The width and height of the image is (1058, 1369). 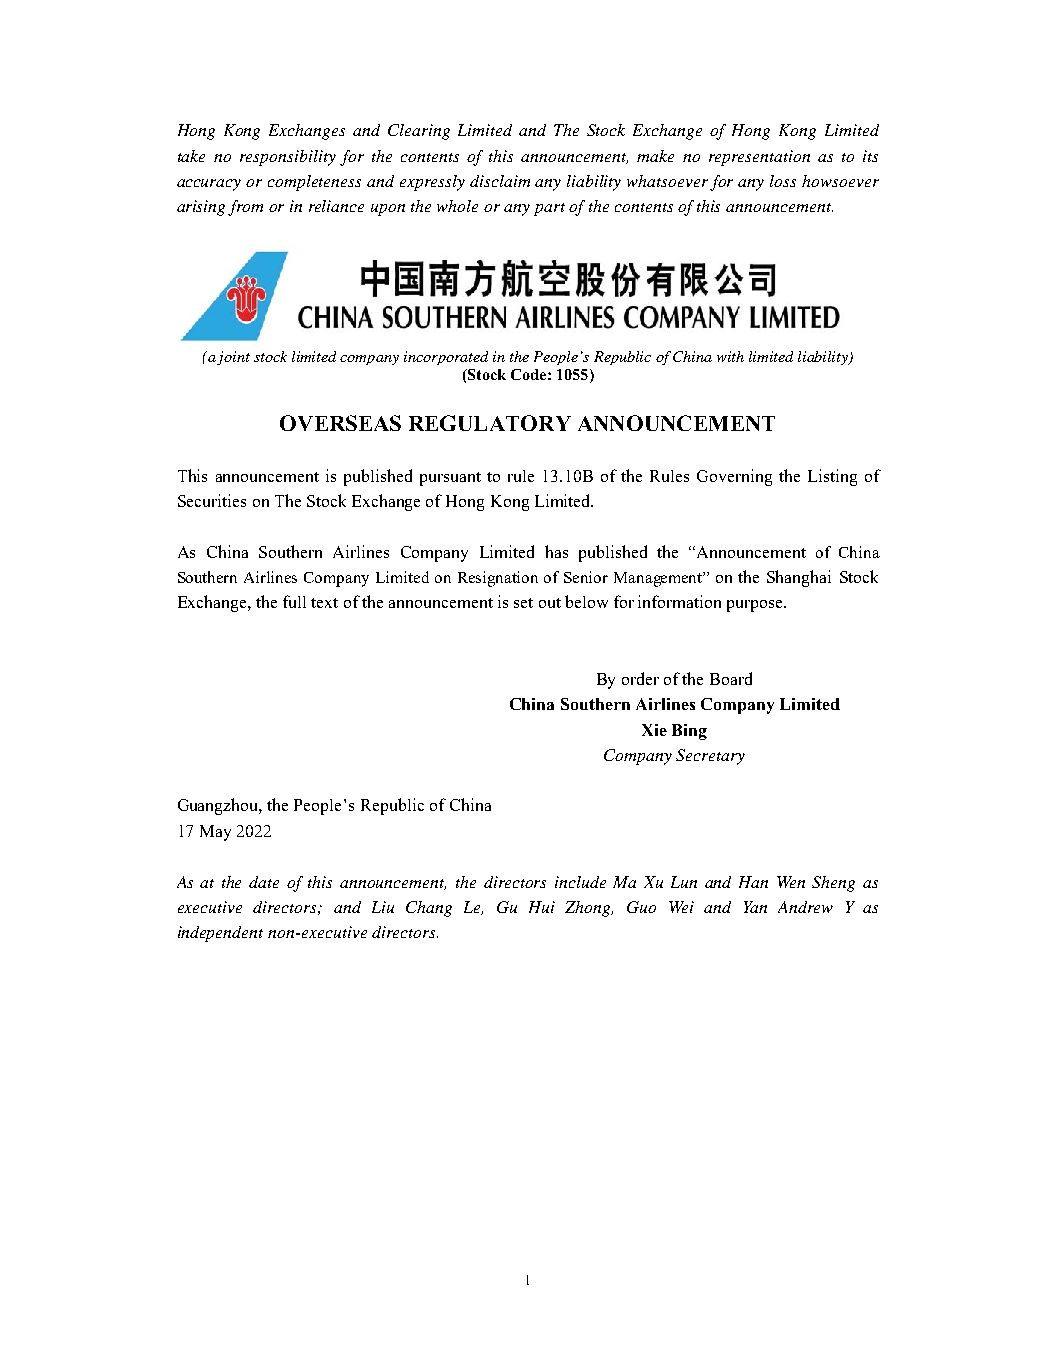 I want to click on Board, so click(x=731, y=678).
